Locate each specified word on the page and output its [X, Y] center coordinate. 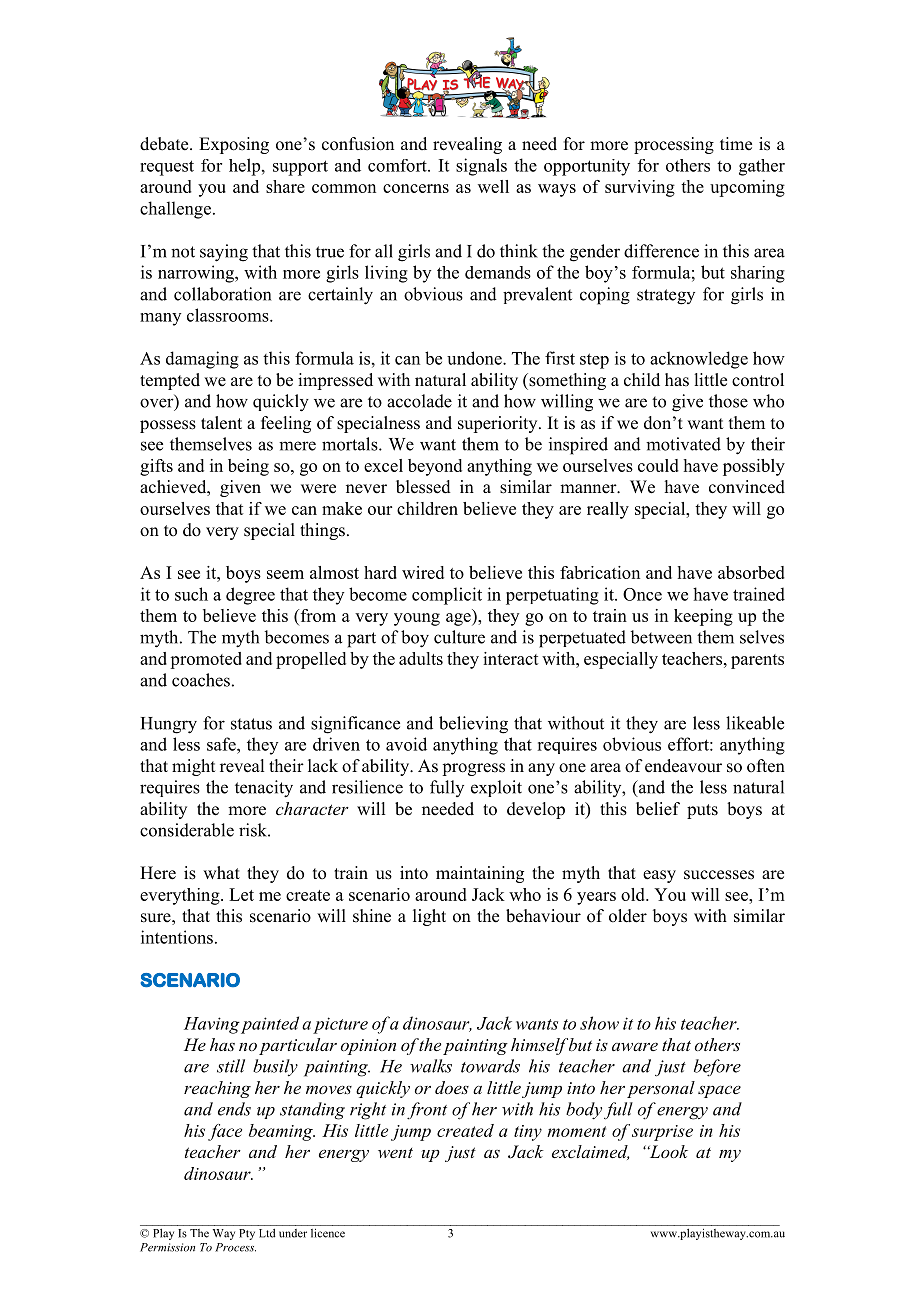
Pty [247, 1234]
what [221, 872]
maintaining [480, 874]
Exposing [234, 145]
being [248, 467]
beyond [435, 467]
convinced [747, 487]
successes [719, 875]
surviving [640, 188]
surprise [662, 1133]
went [395, 1153]
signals [481, 167]
